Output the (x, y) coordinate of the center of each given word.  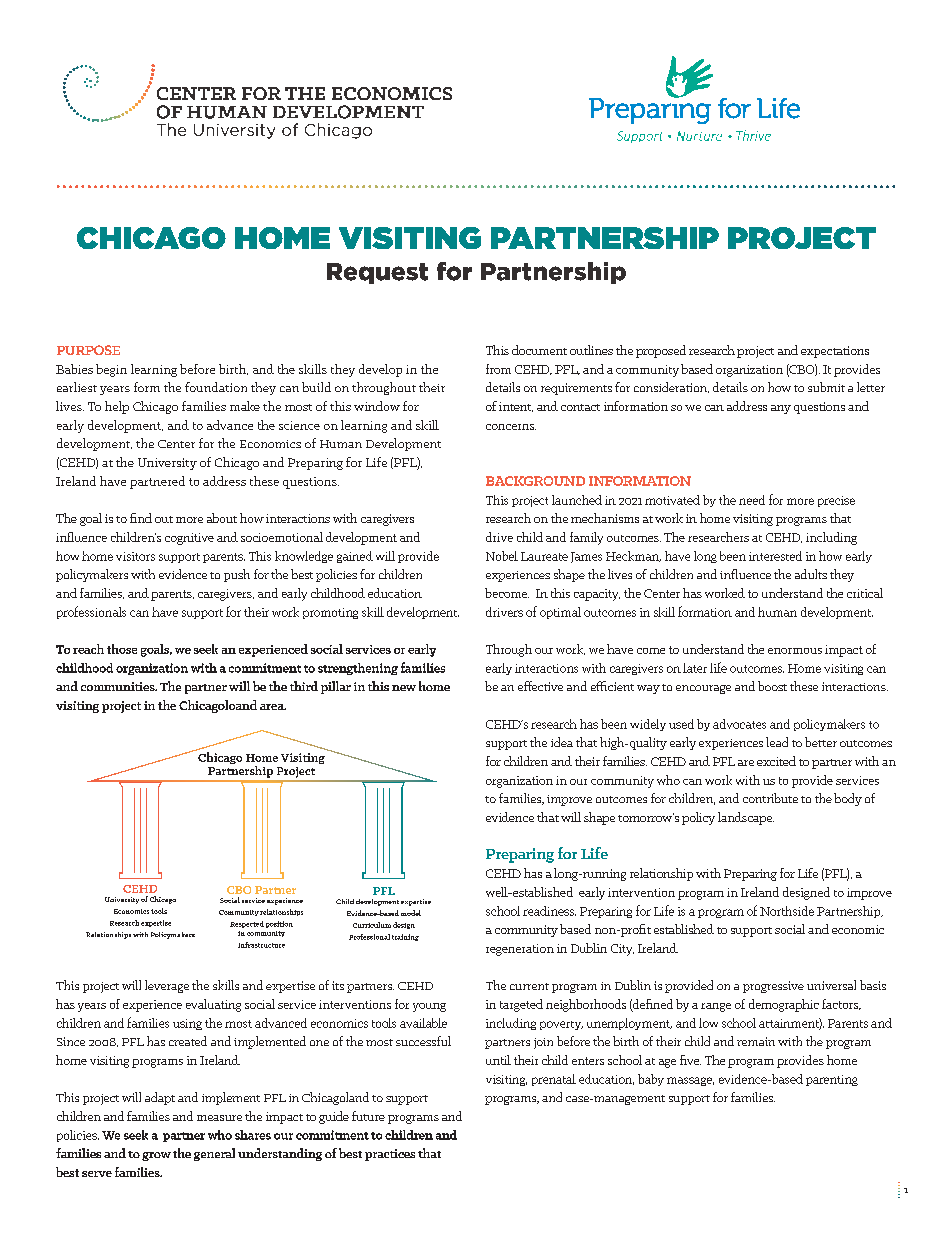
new (404, 688)
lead (777, 742)
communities (119, 686)
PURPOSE (88, 350)
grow (156, 1156)
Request (377, 273)
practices (390, 1155)
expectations (835, 352)
